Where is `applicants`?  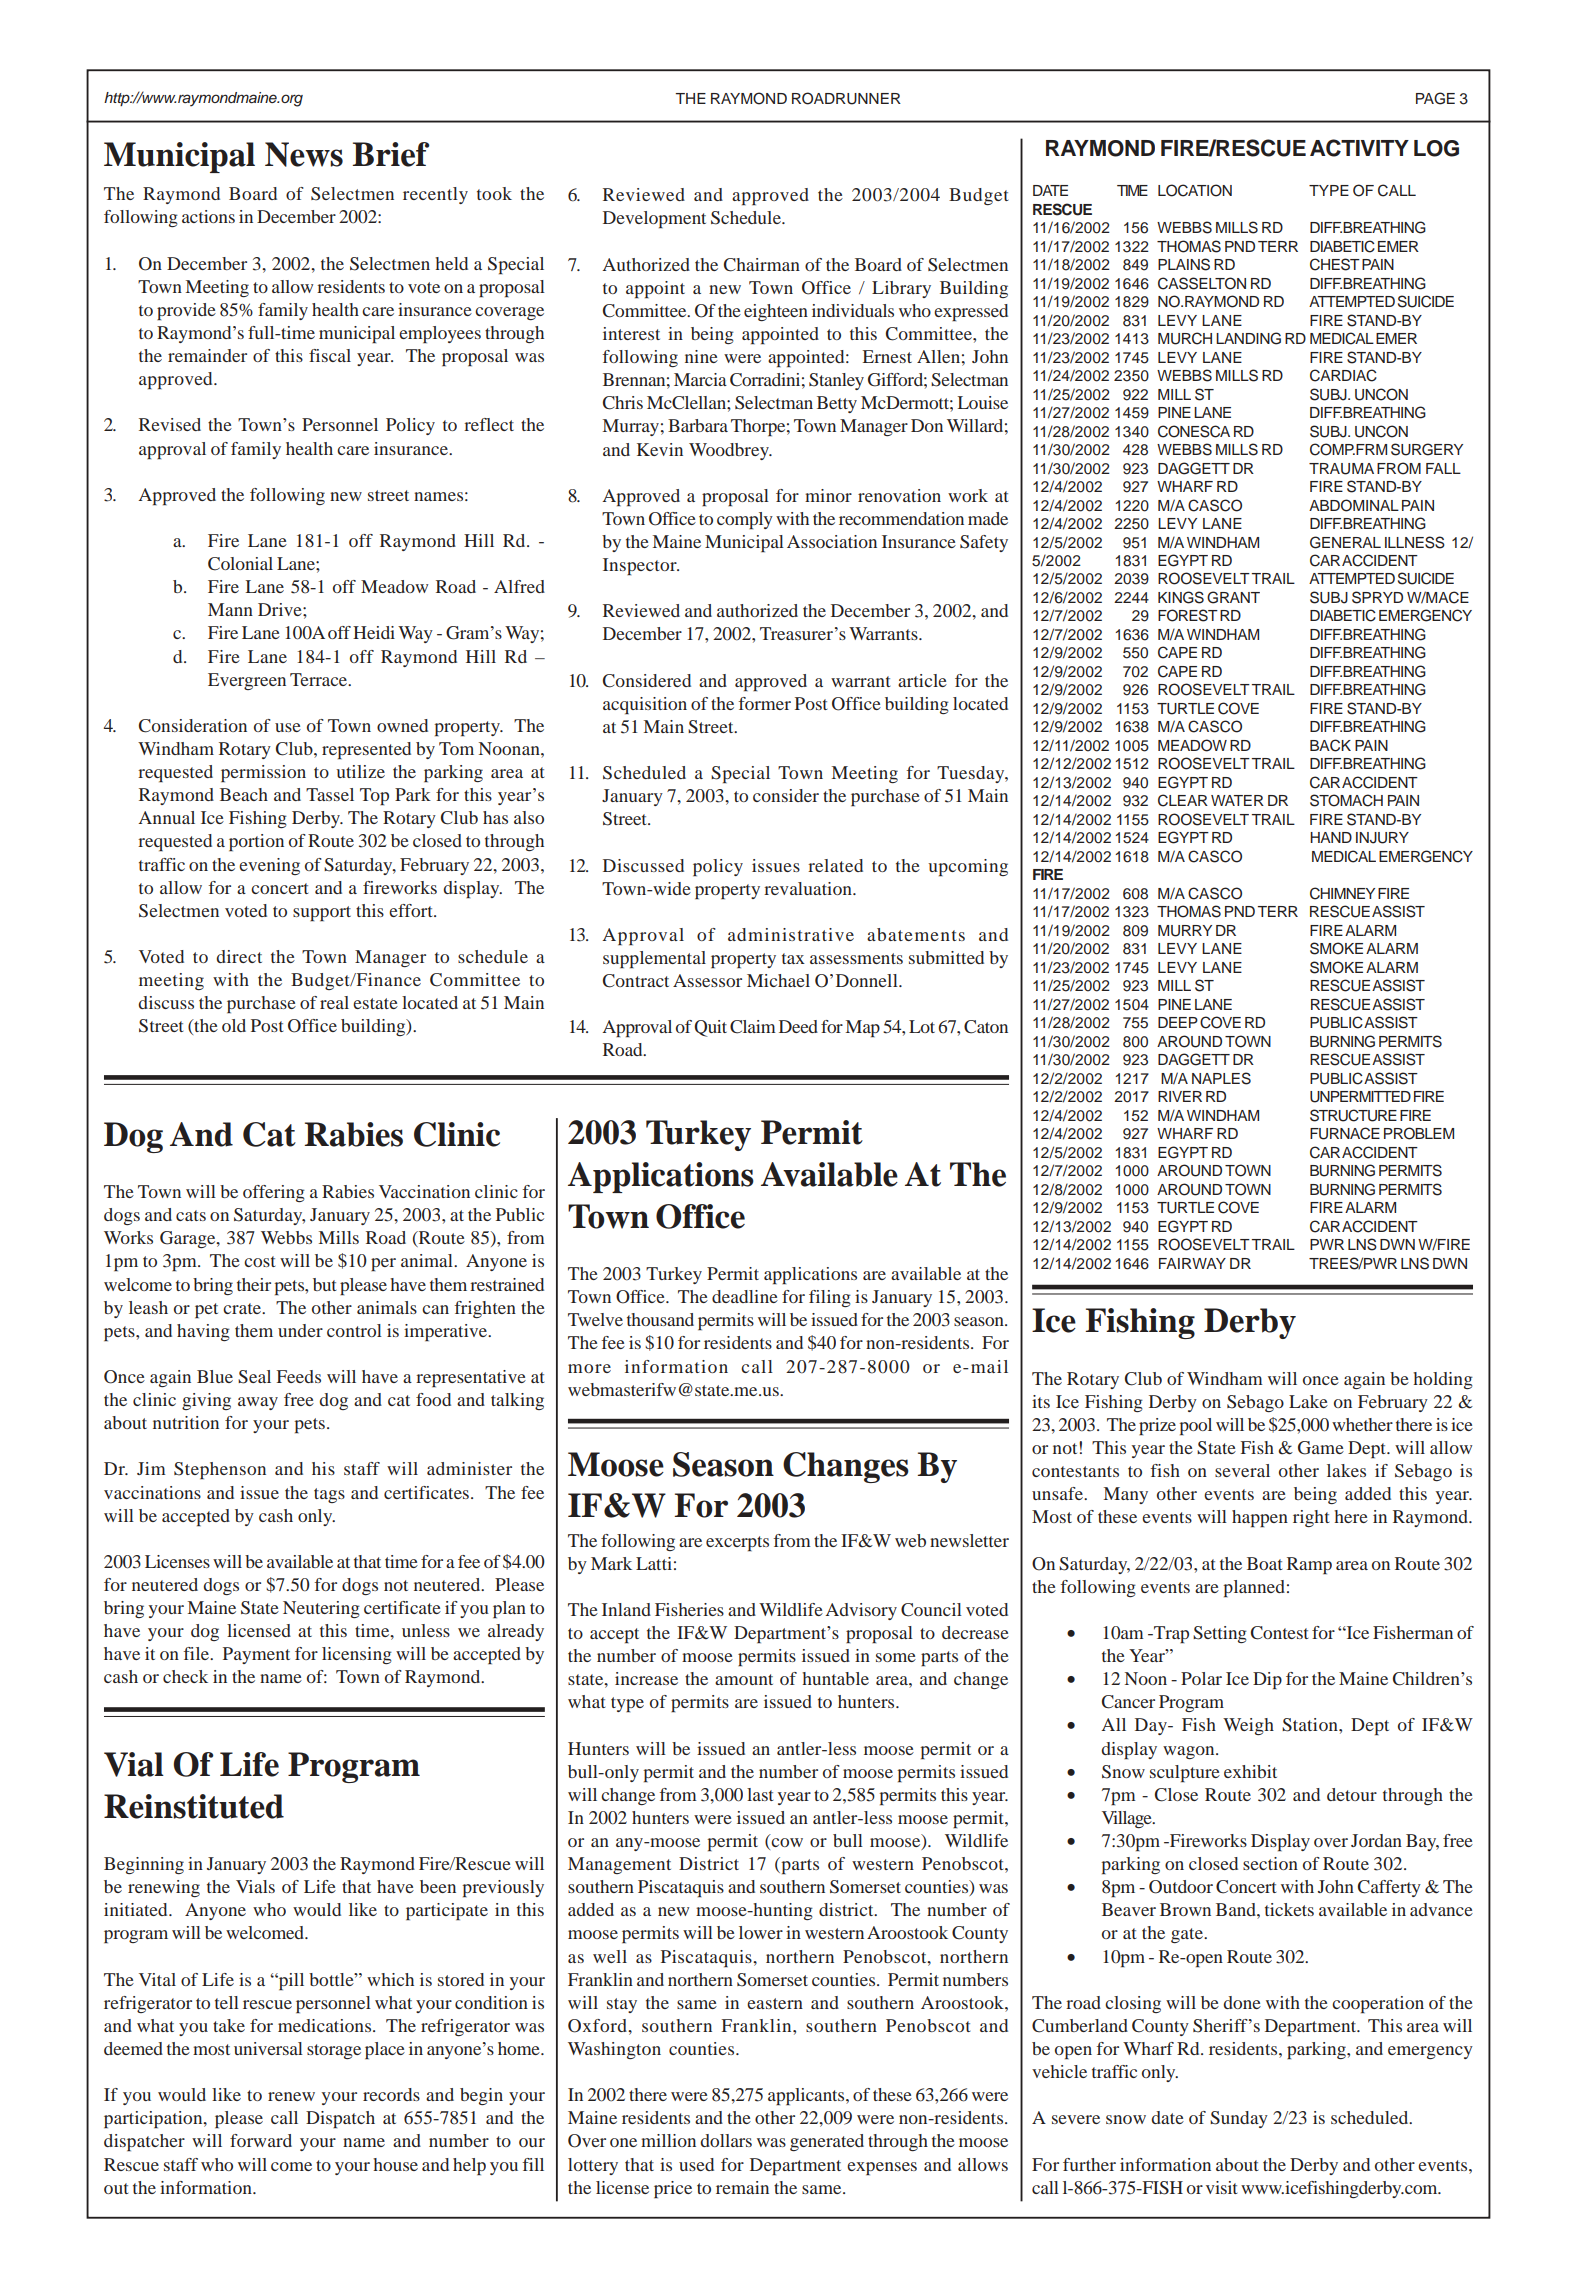 applicants is located at coordinates (807, 2097).
